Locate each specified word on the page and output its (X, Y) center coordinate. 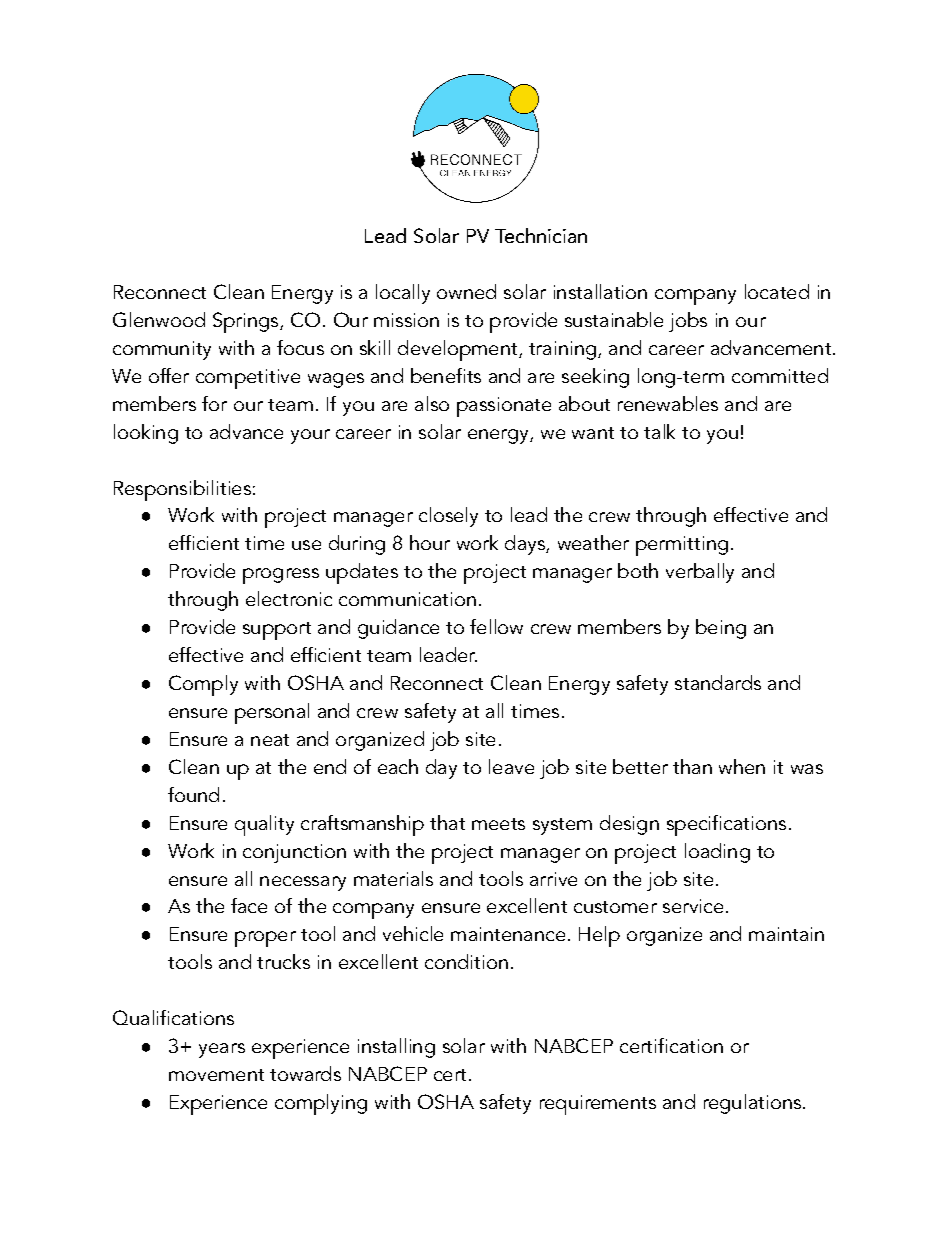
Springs (247, 322)
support (277, 631)
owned (466, 291)
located (777, 291)
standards (718, 682)
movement (216, 1075)
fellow (496, 626)
